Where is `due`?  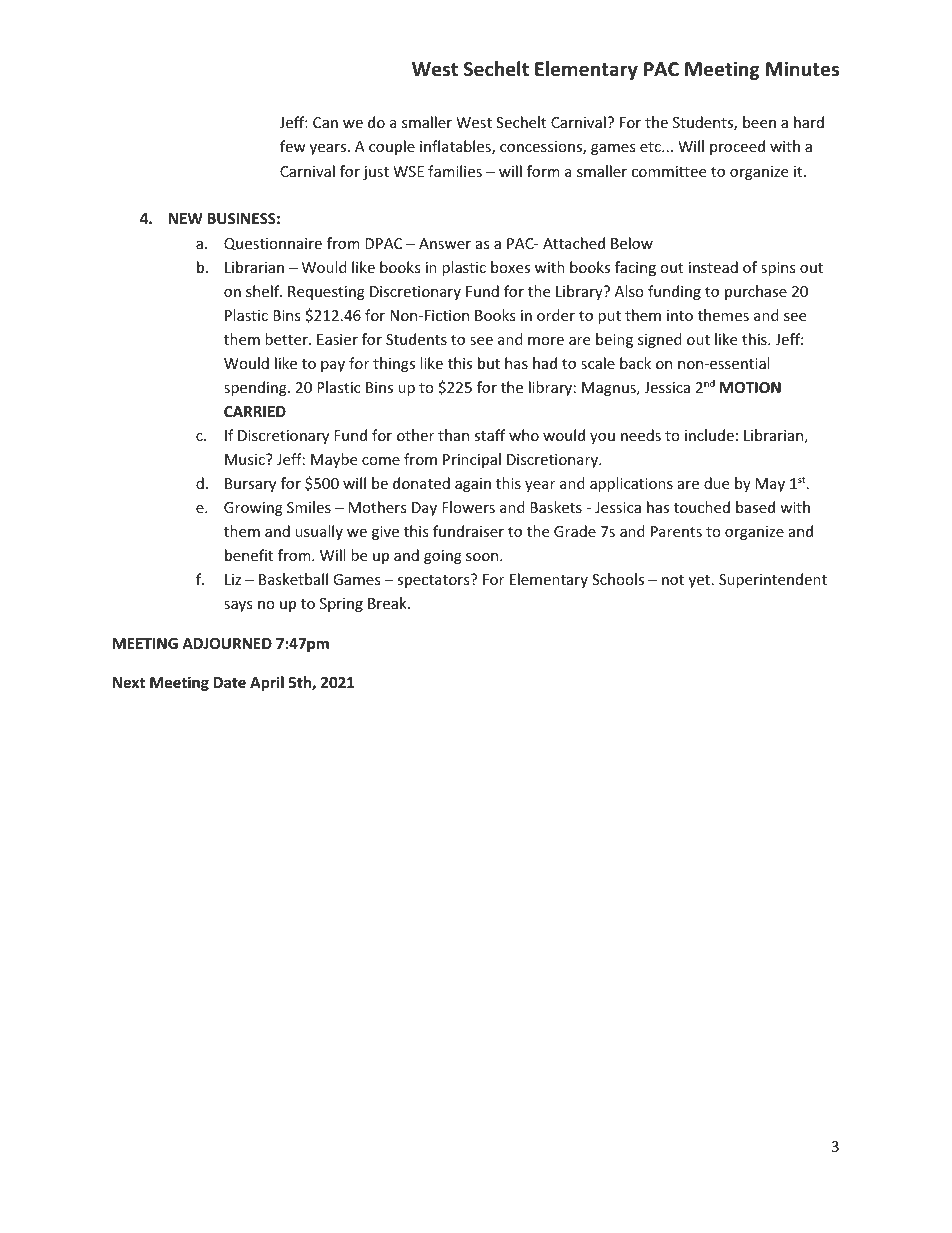 due is located at coordinates (716, 483).
